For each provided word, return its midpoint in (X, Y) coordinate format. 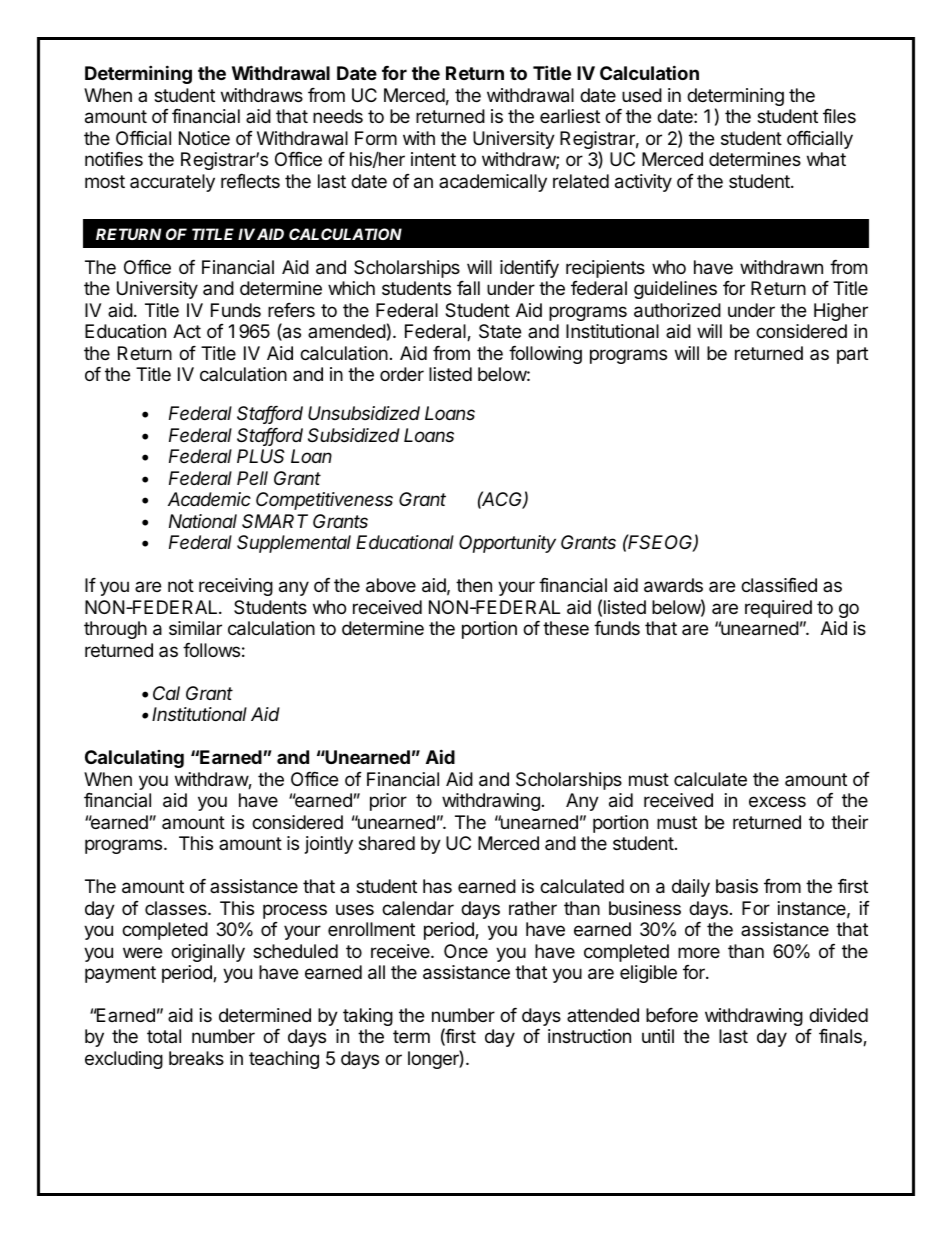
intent (433, 159)
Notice (204, 138)
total (164, 1036)
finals (841, 1037)
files (839, 116)
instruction (589, 1036)
